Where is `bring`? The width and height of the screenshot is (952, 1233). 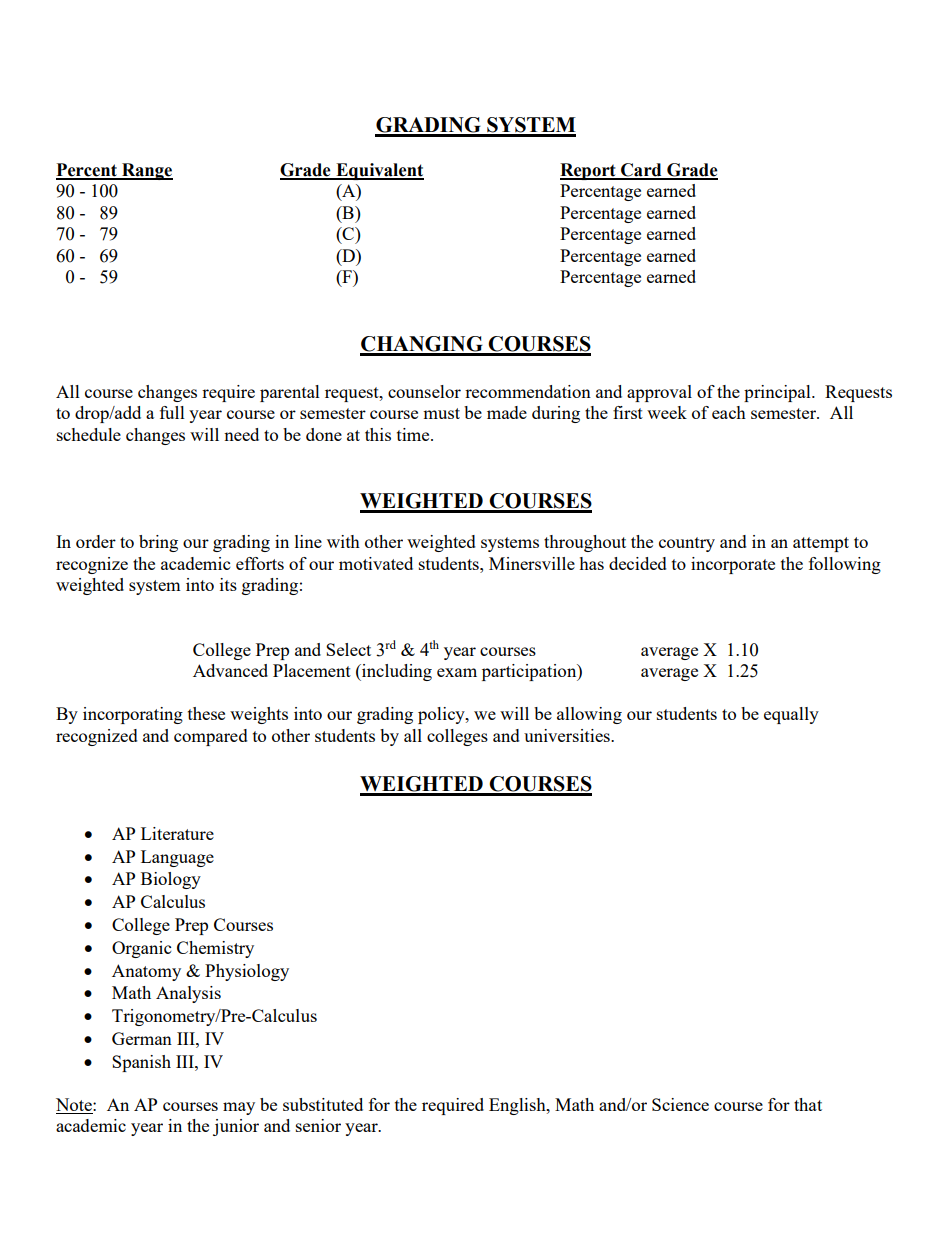 bring is located at coordinates (158, 543).
